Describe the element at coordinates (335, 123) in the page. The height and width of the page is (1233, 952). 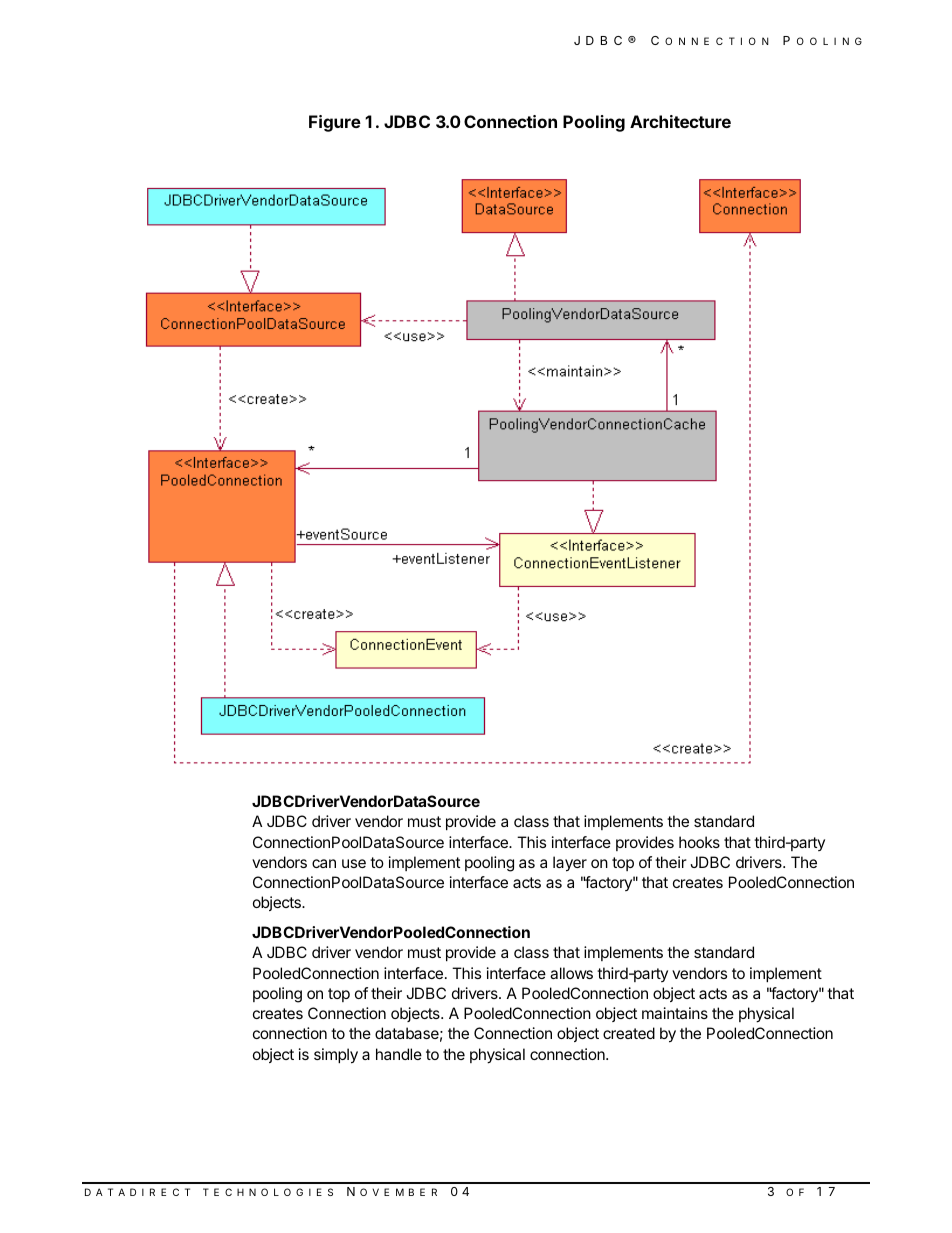
I see `Figure` at that location.
